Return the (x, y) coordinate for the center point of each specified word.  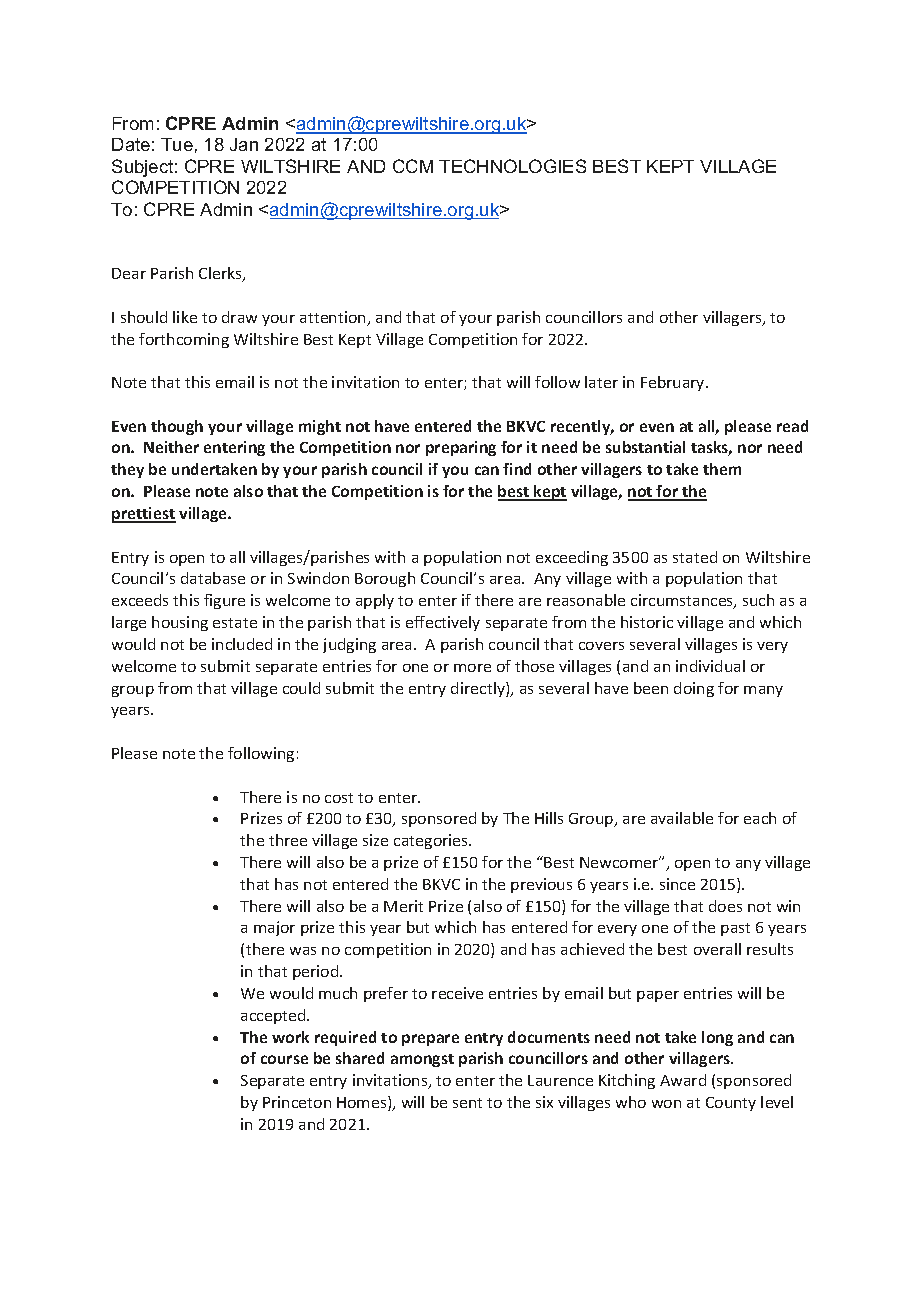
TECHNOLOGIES (512, 166)
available (682, 818)
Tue (177, 144)
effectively (443, 623)
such (758, 600)
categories (432, 841)
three (288, 840)
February (674, 383)
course (284, 1059)
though (177, 427)
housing (180, 623)
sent (467, 1103)
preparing (461, 448)
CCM (413, 166)
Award (683, 1080)
